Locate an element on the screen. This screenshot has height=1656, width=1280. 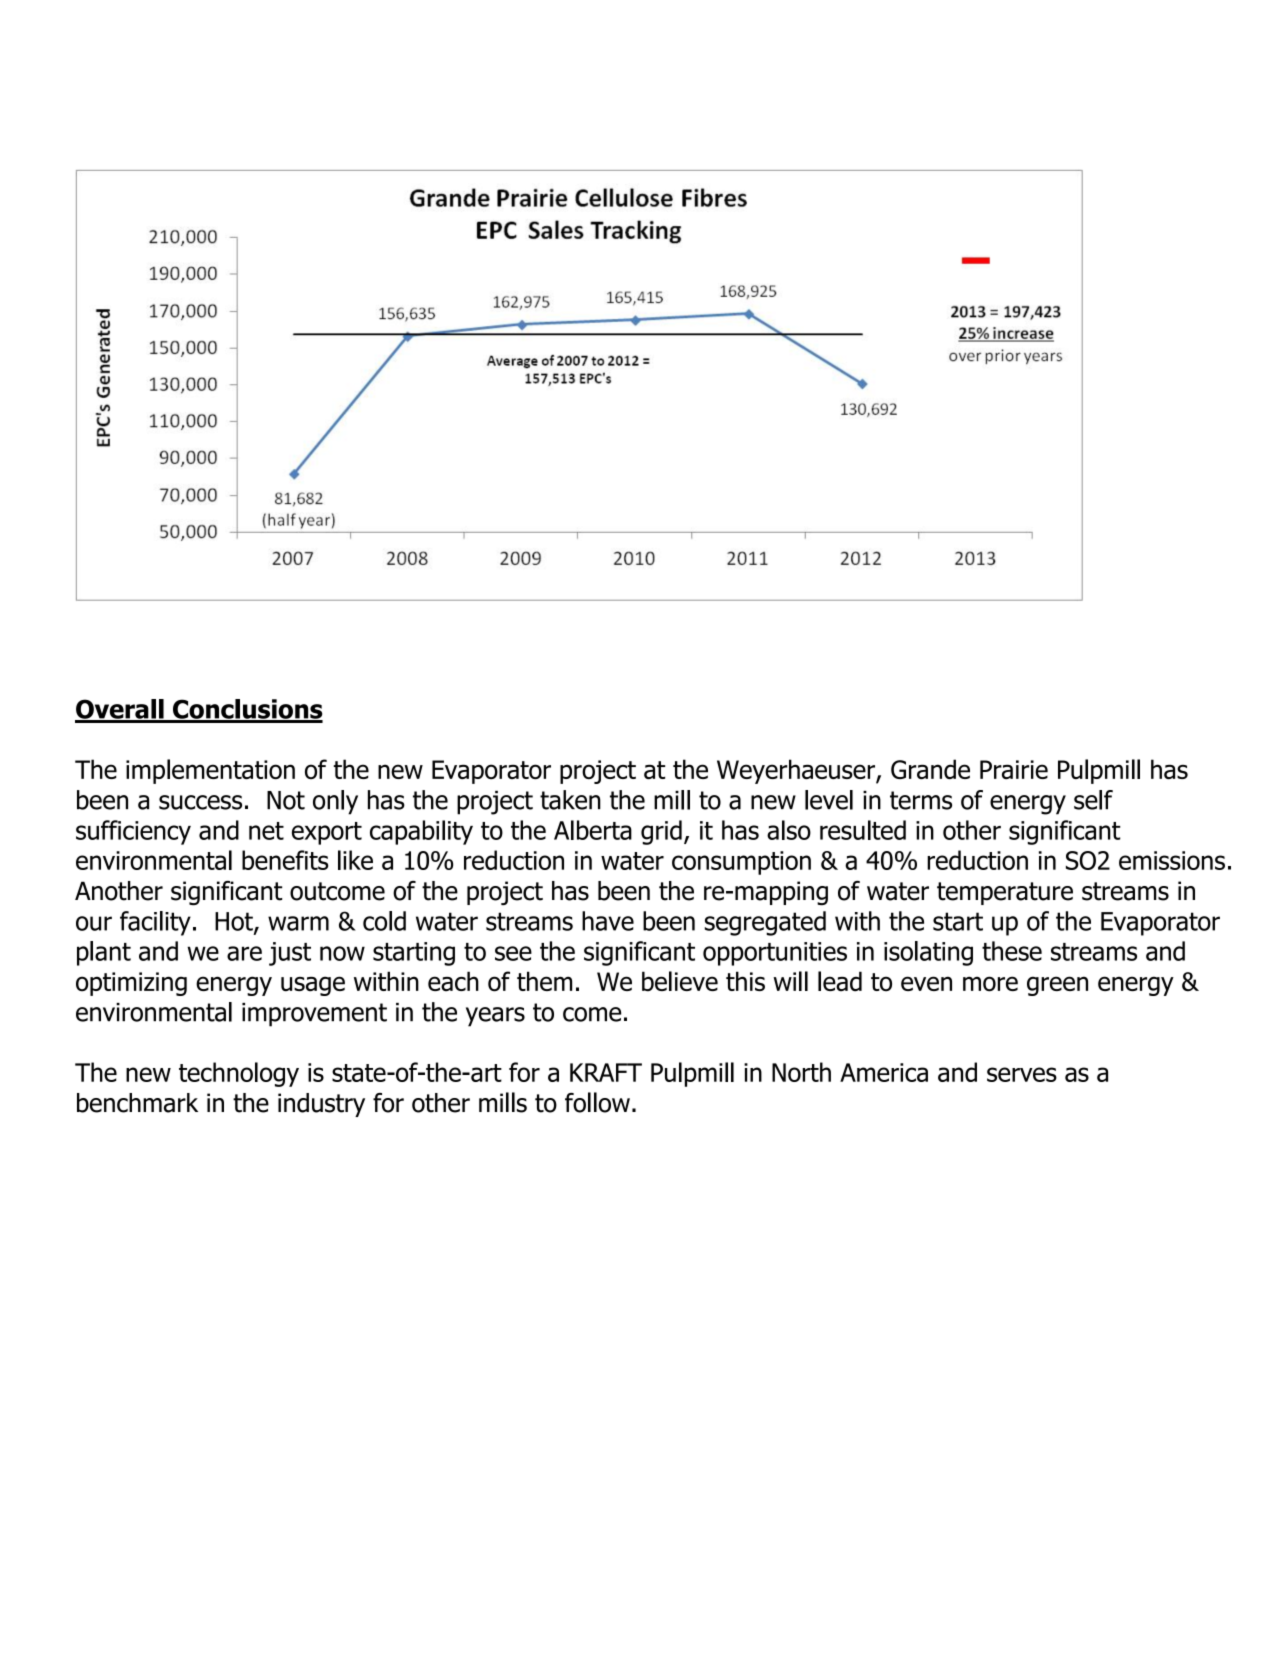
implementation is located at coordinates (210, 771).
